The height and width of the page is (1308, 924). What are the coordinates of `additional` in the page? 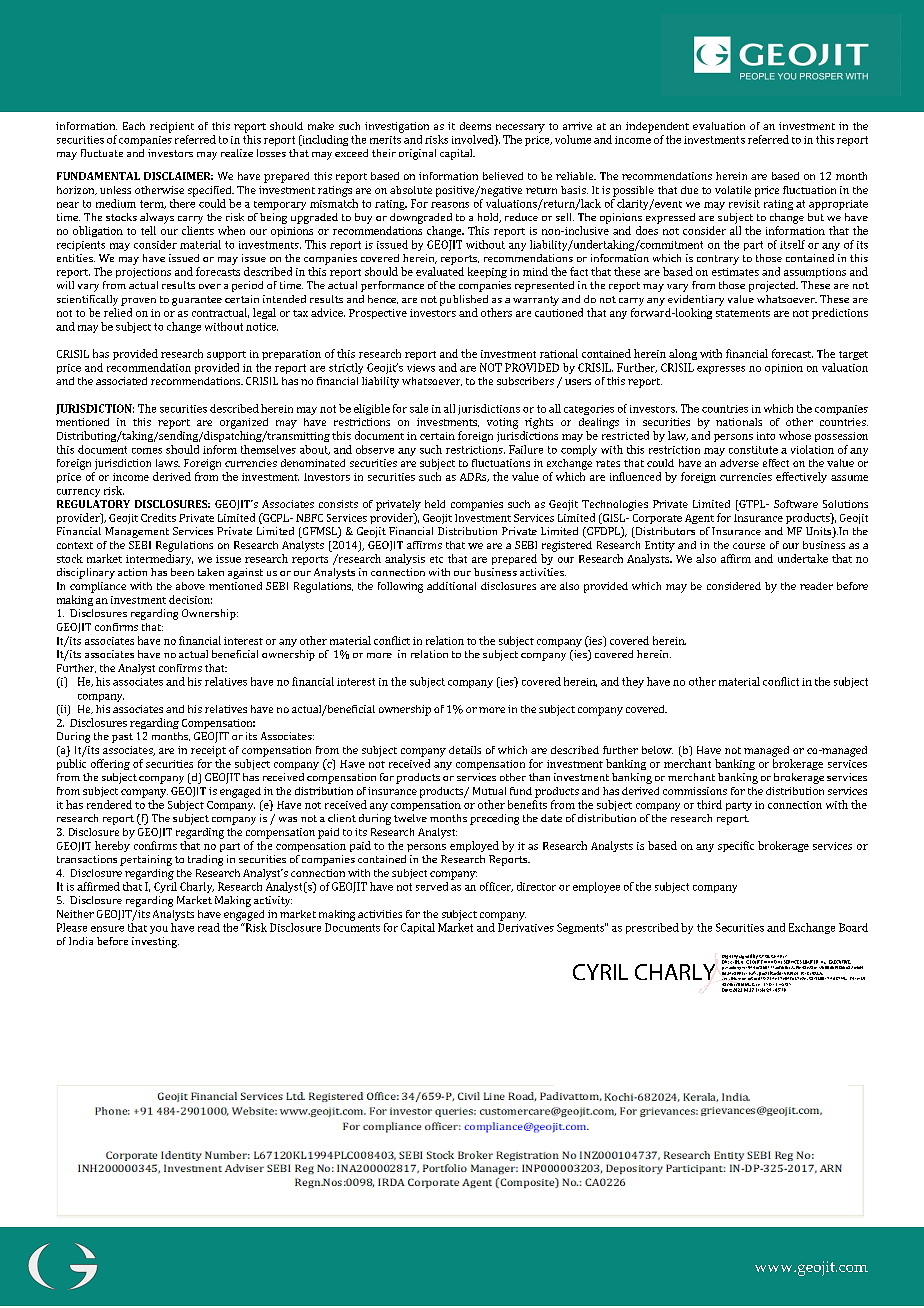 It's located at (451, 586).
